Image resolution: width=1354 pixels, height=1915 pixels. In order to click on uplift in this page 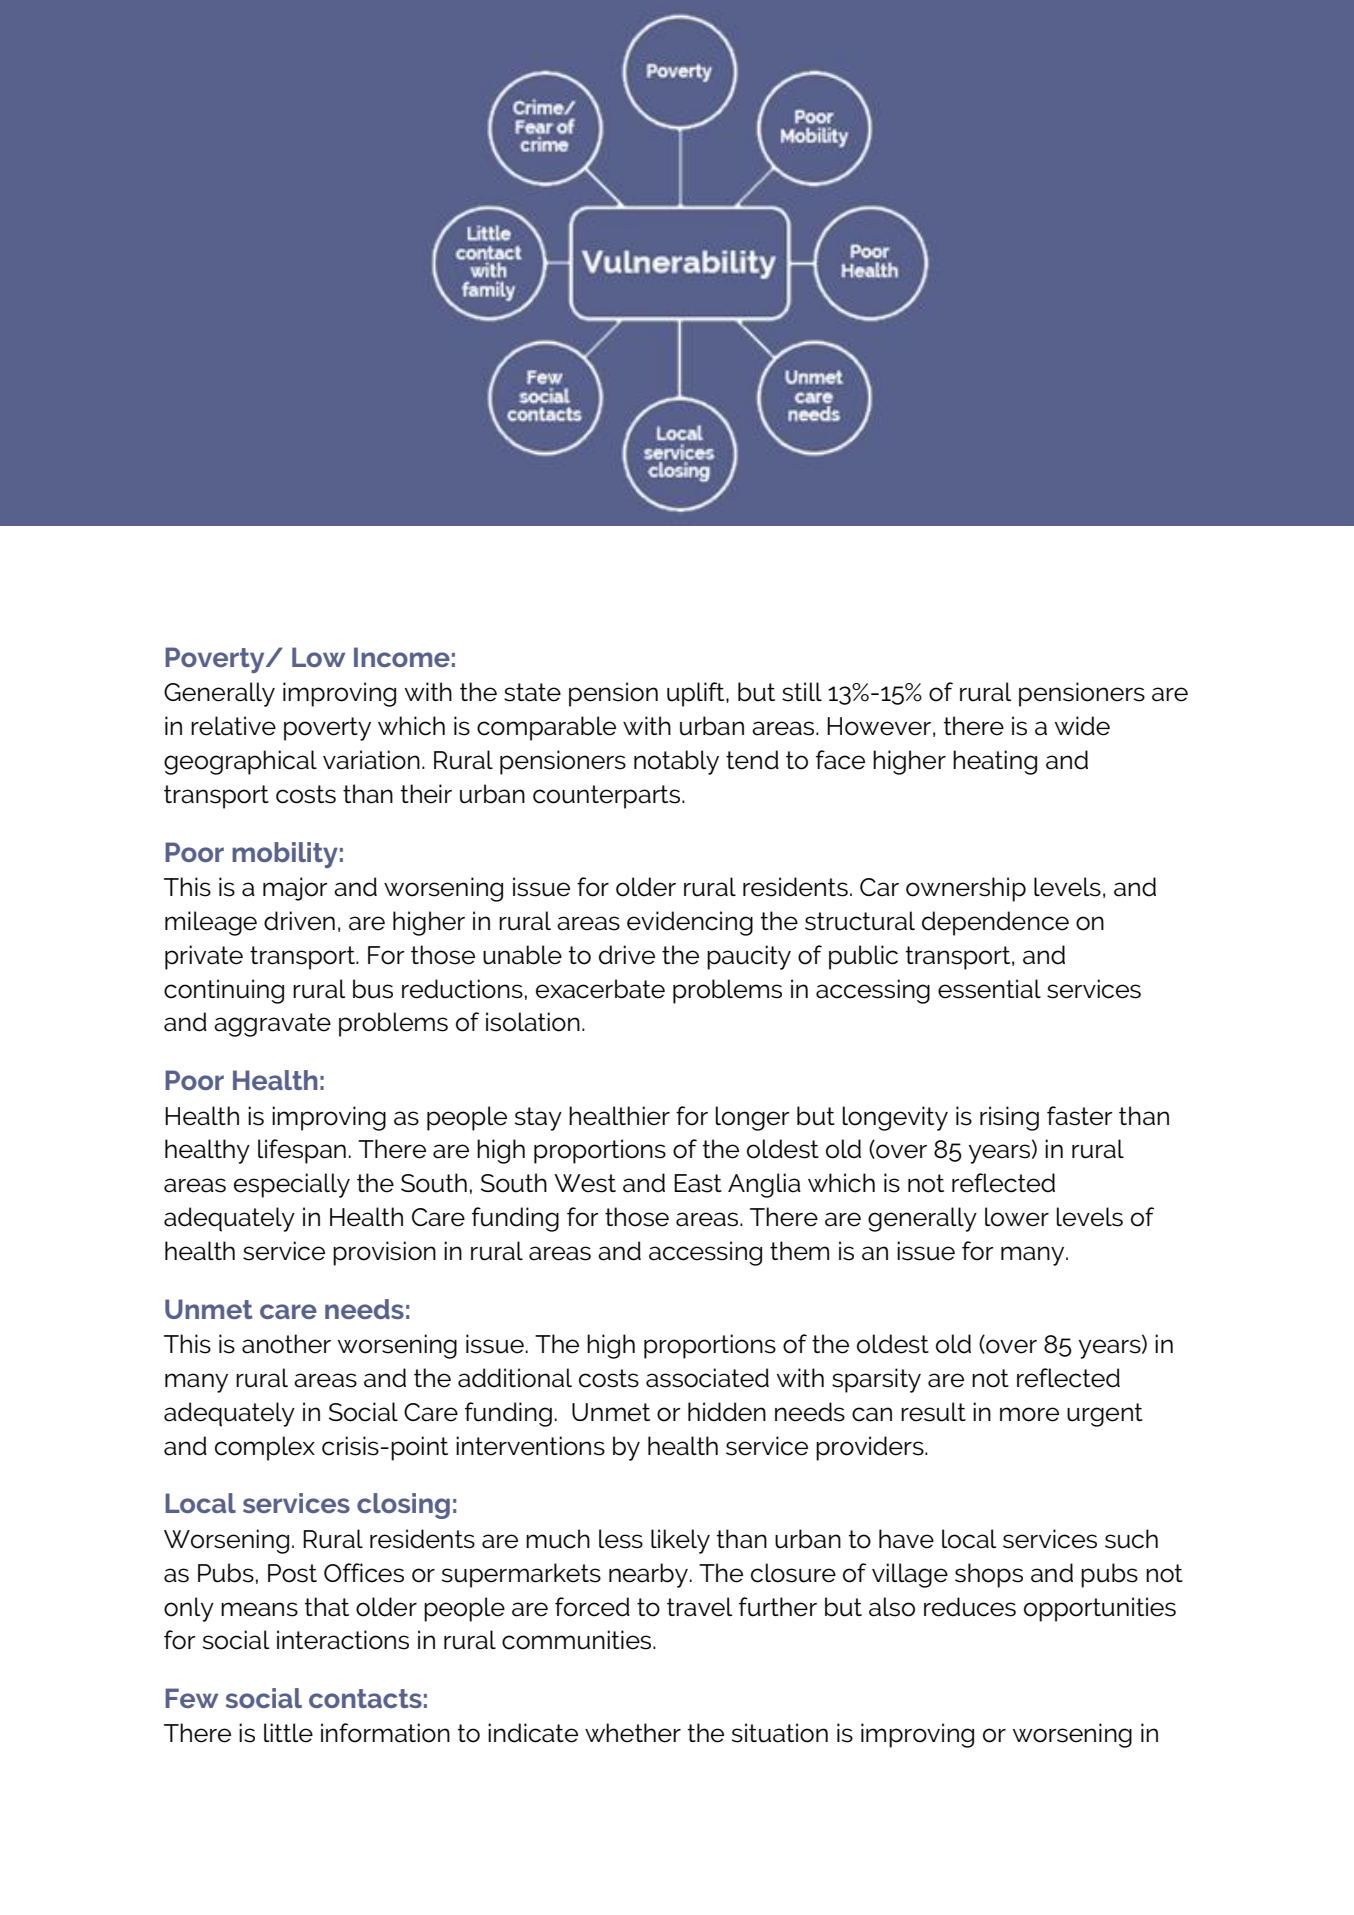, I will do `click(697, 694)`.
